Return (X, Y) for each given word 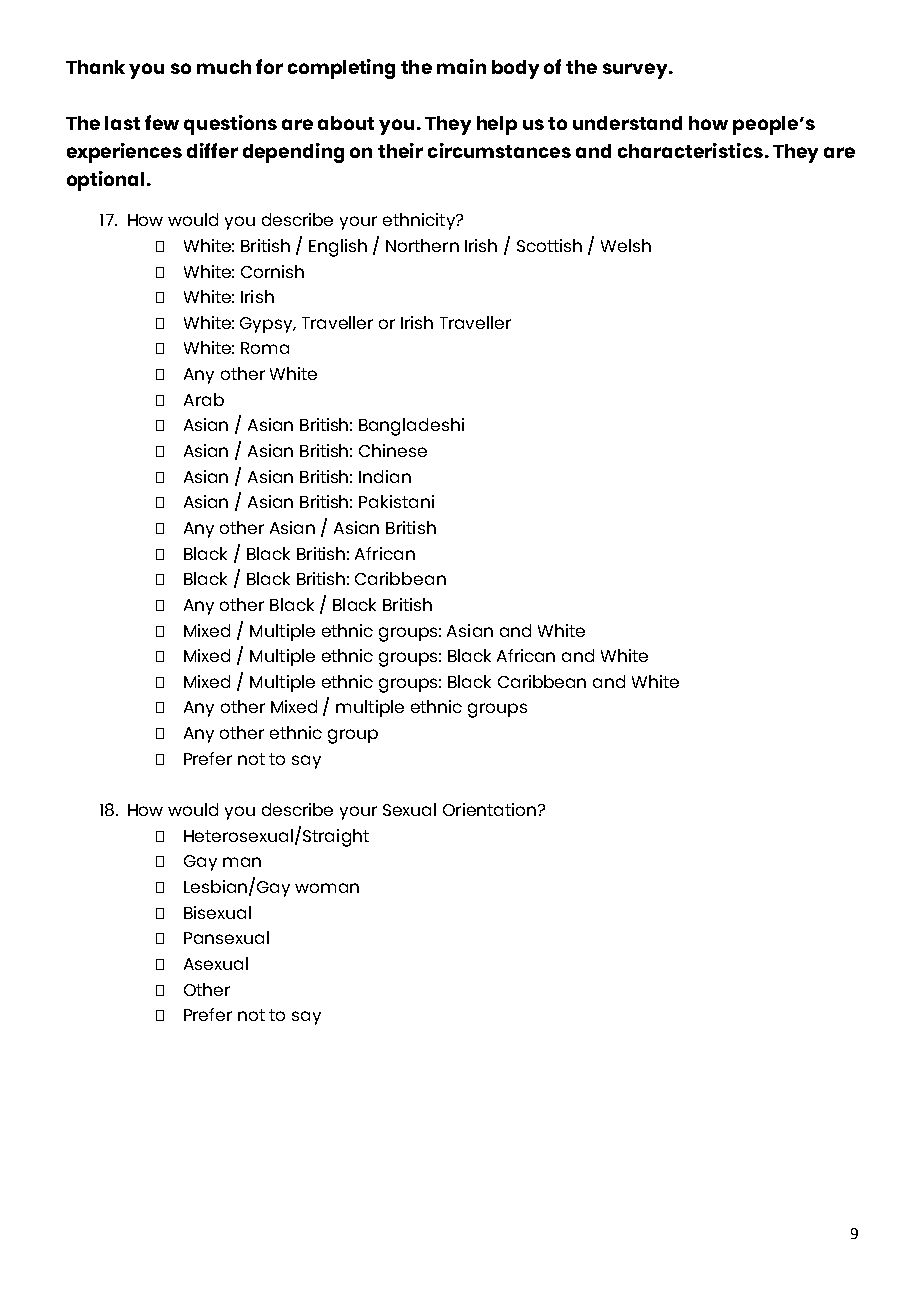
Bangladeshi (411, 427)
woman (327, 888)
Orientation (491, 809)
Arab (204, 399)
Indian (385, 476)
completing (341, 69)
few (162, 122)
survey (637, 71)
